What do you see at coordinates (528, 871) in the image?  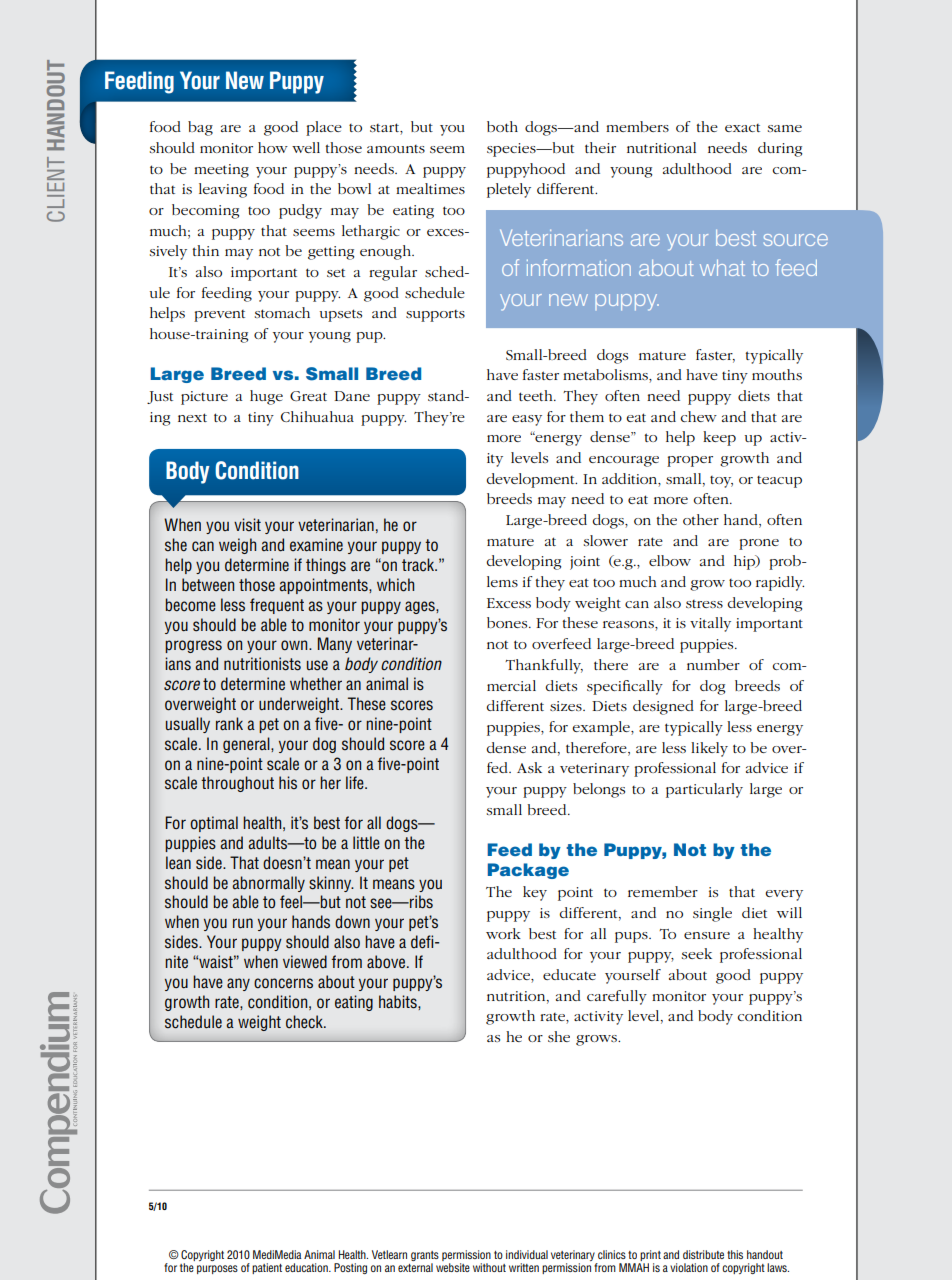 I see `Package` at bounding box center [528, 871].
